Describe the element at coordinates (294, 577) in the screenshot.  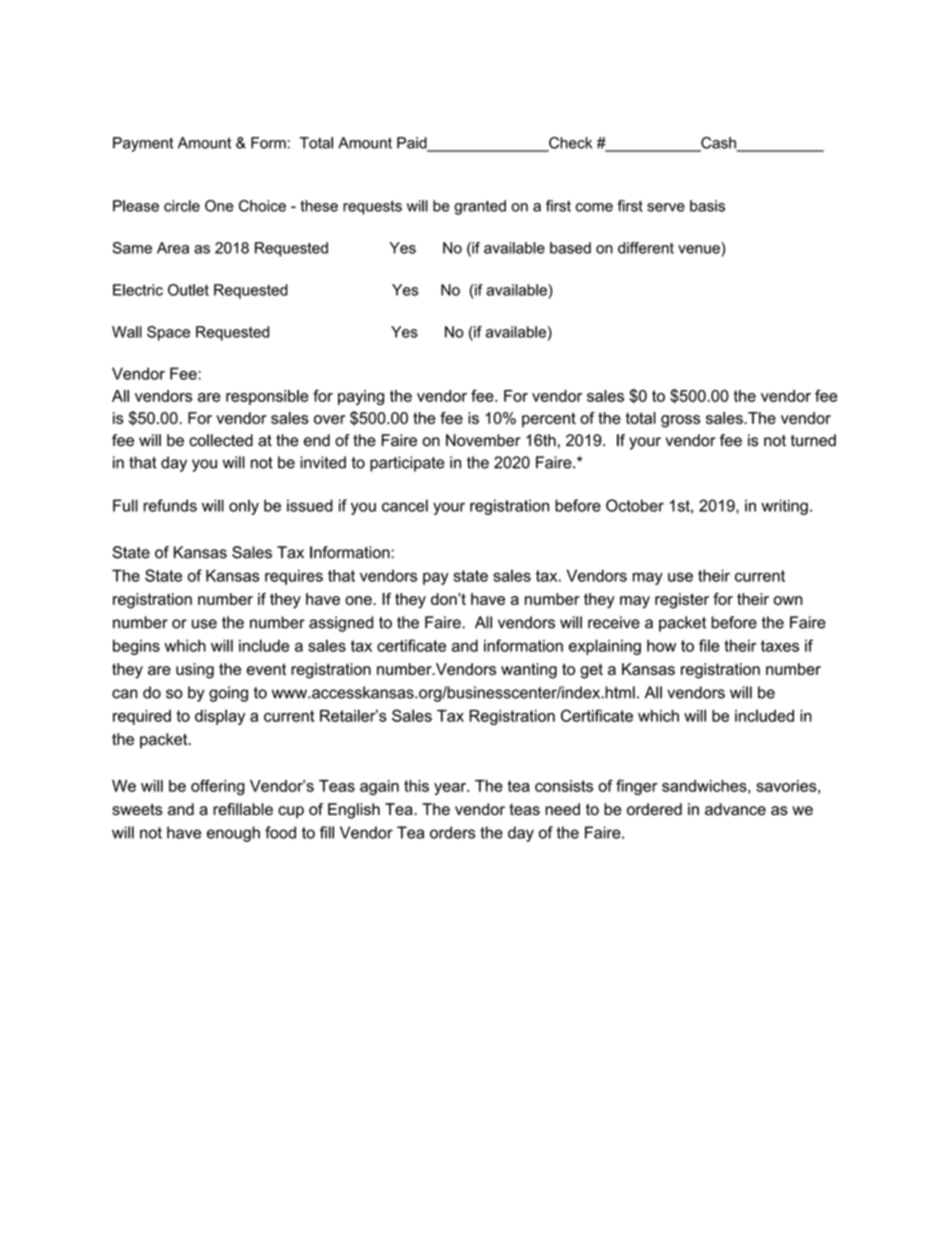
I see `requires` at that location.
